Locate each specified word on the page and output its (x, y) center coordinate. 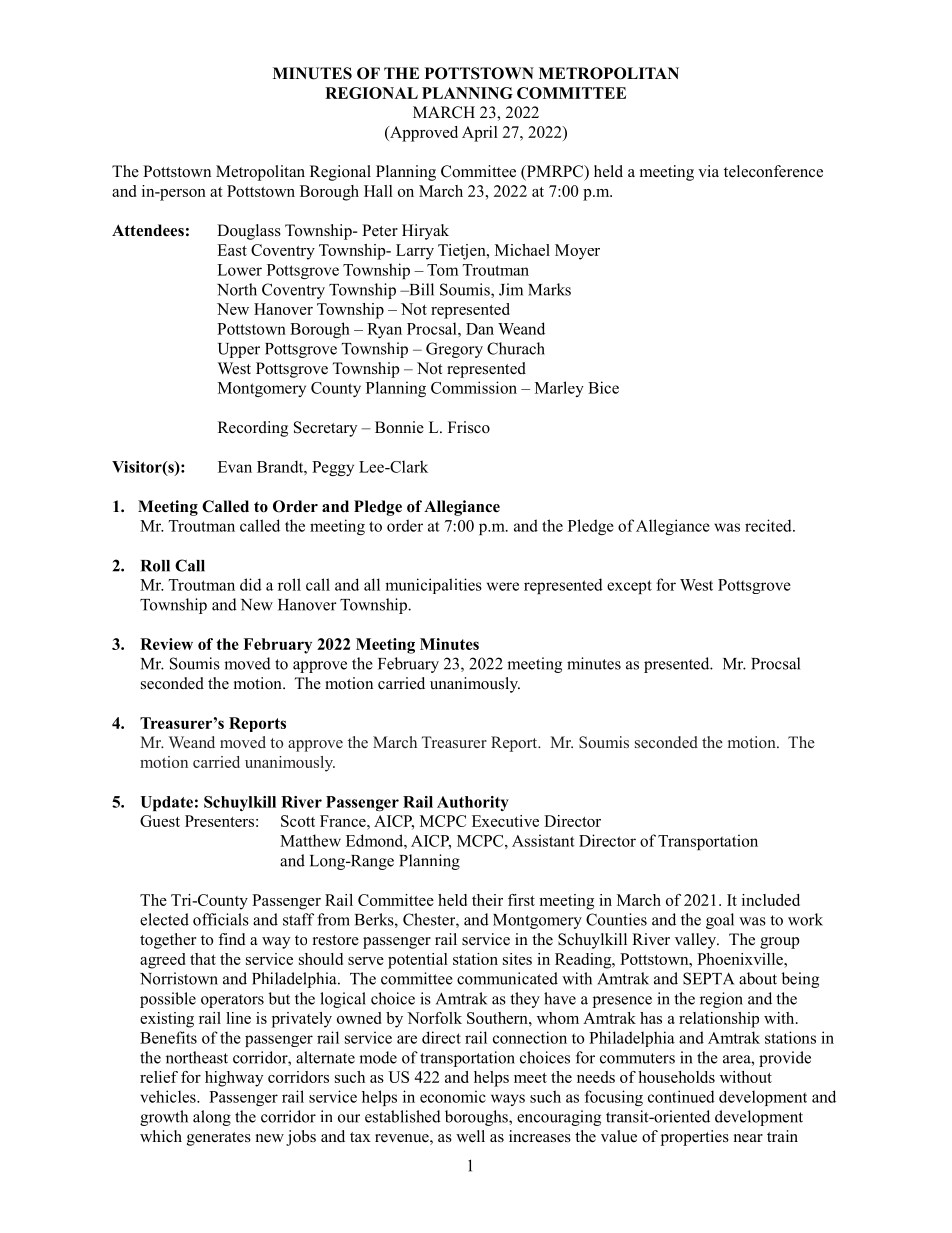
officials (221, 919)
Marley (559, 389)
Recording (253, 429)
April (480, 134)
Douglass (249, 232)
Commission (474, 387)
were (503, 586)
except (629, 587)
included (771, 900)
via (708, 171)
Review (166, 644)
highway (234, 1079)
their (487, 900)
